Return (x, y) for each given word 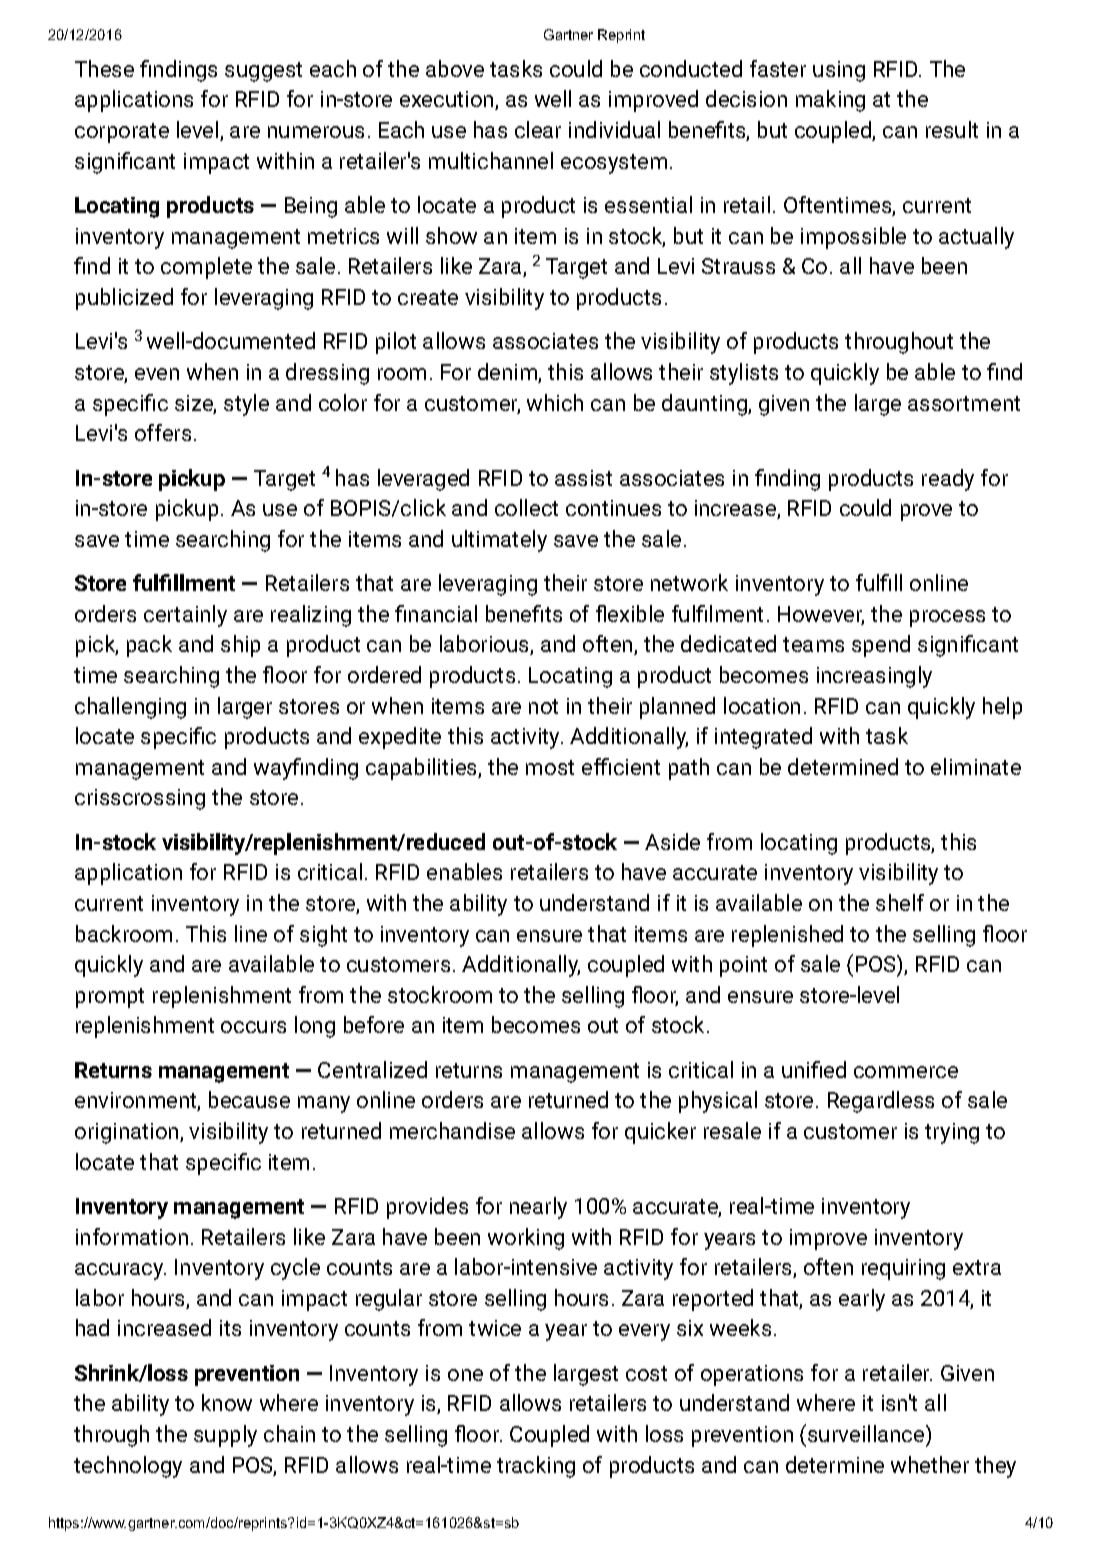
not (543, 706)
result (952, 129)
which (555, 402)
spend (881, 646)
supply (225, 1436)
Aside (672, 841)
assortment (964, 403)
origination (128, 1133)
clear (538, 129)
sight (323, 936)
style (246, 405)
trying (952, 1133)
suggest (263, 72)
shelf (900, 902)
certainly (185, 616)
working (526, 1239)
